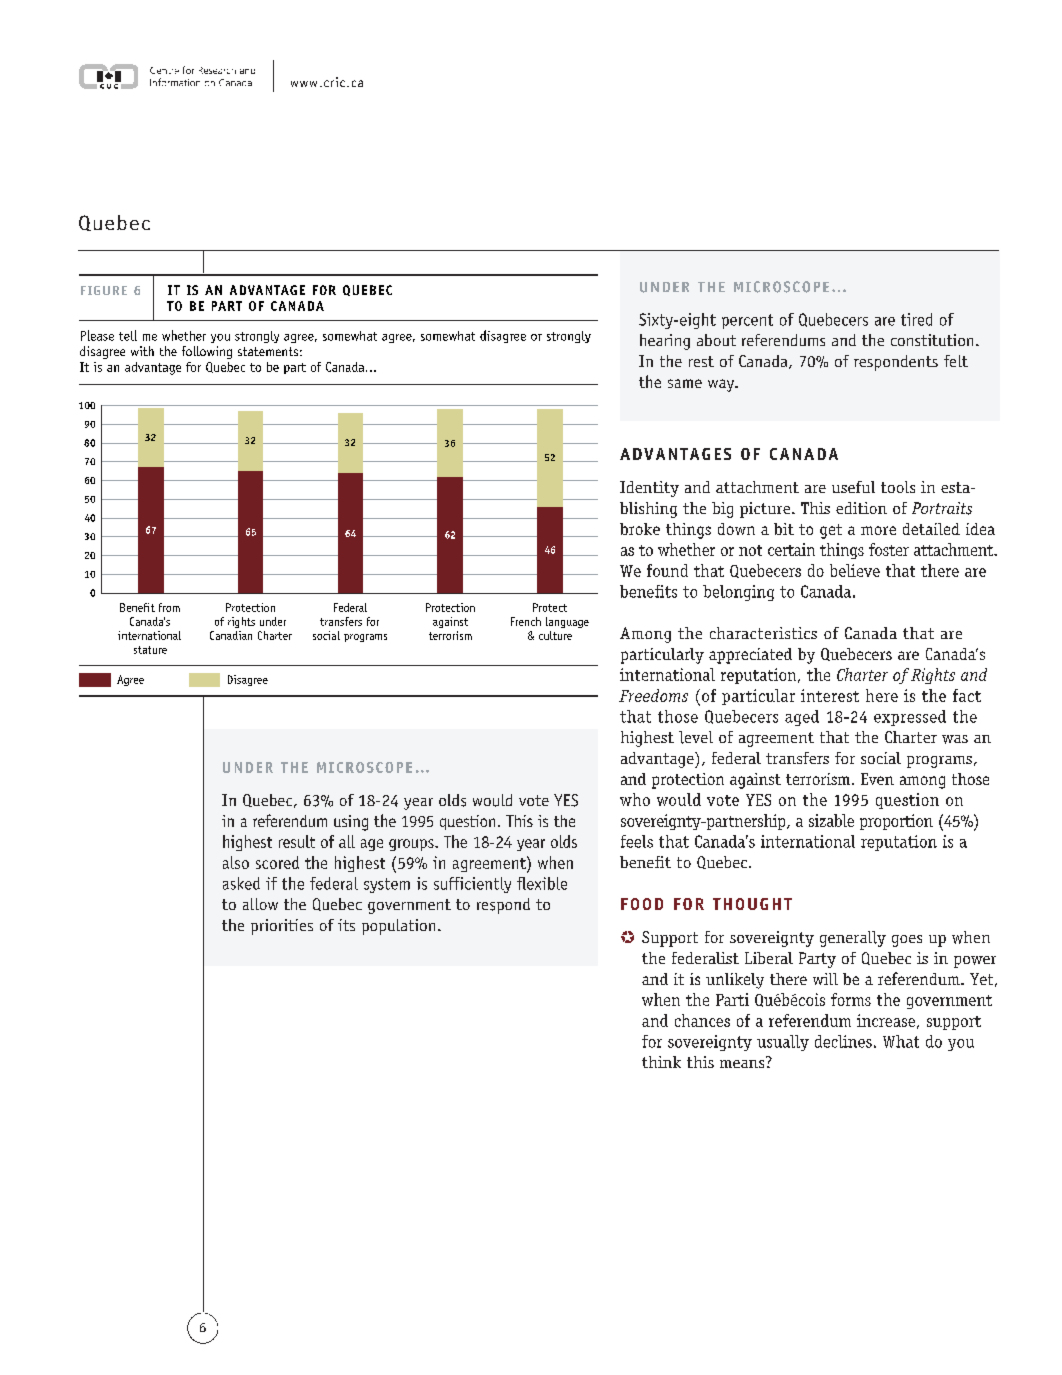 The width and height of the image is (1062, 1375). Describe the element at coordinates (916, 319) in the image. I see `tired` at that location.
